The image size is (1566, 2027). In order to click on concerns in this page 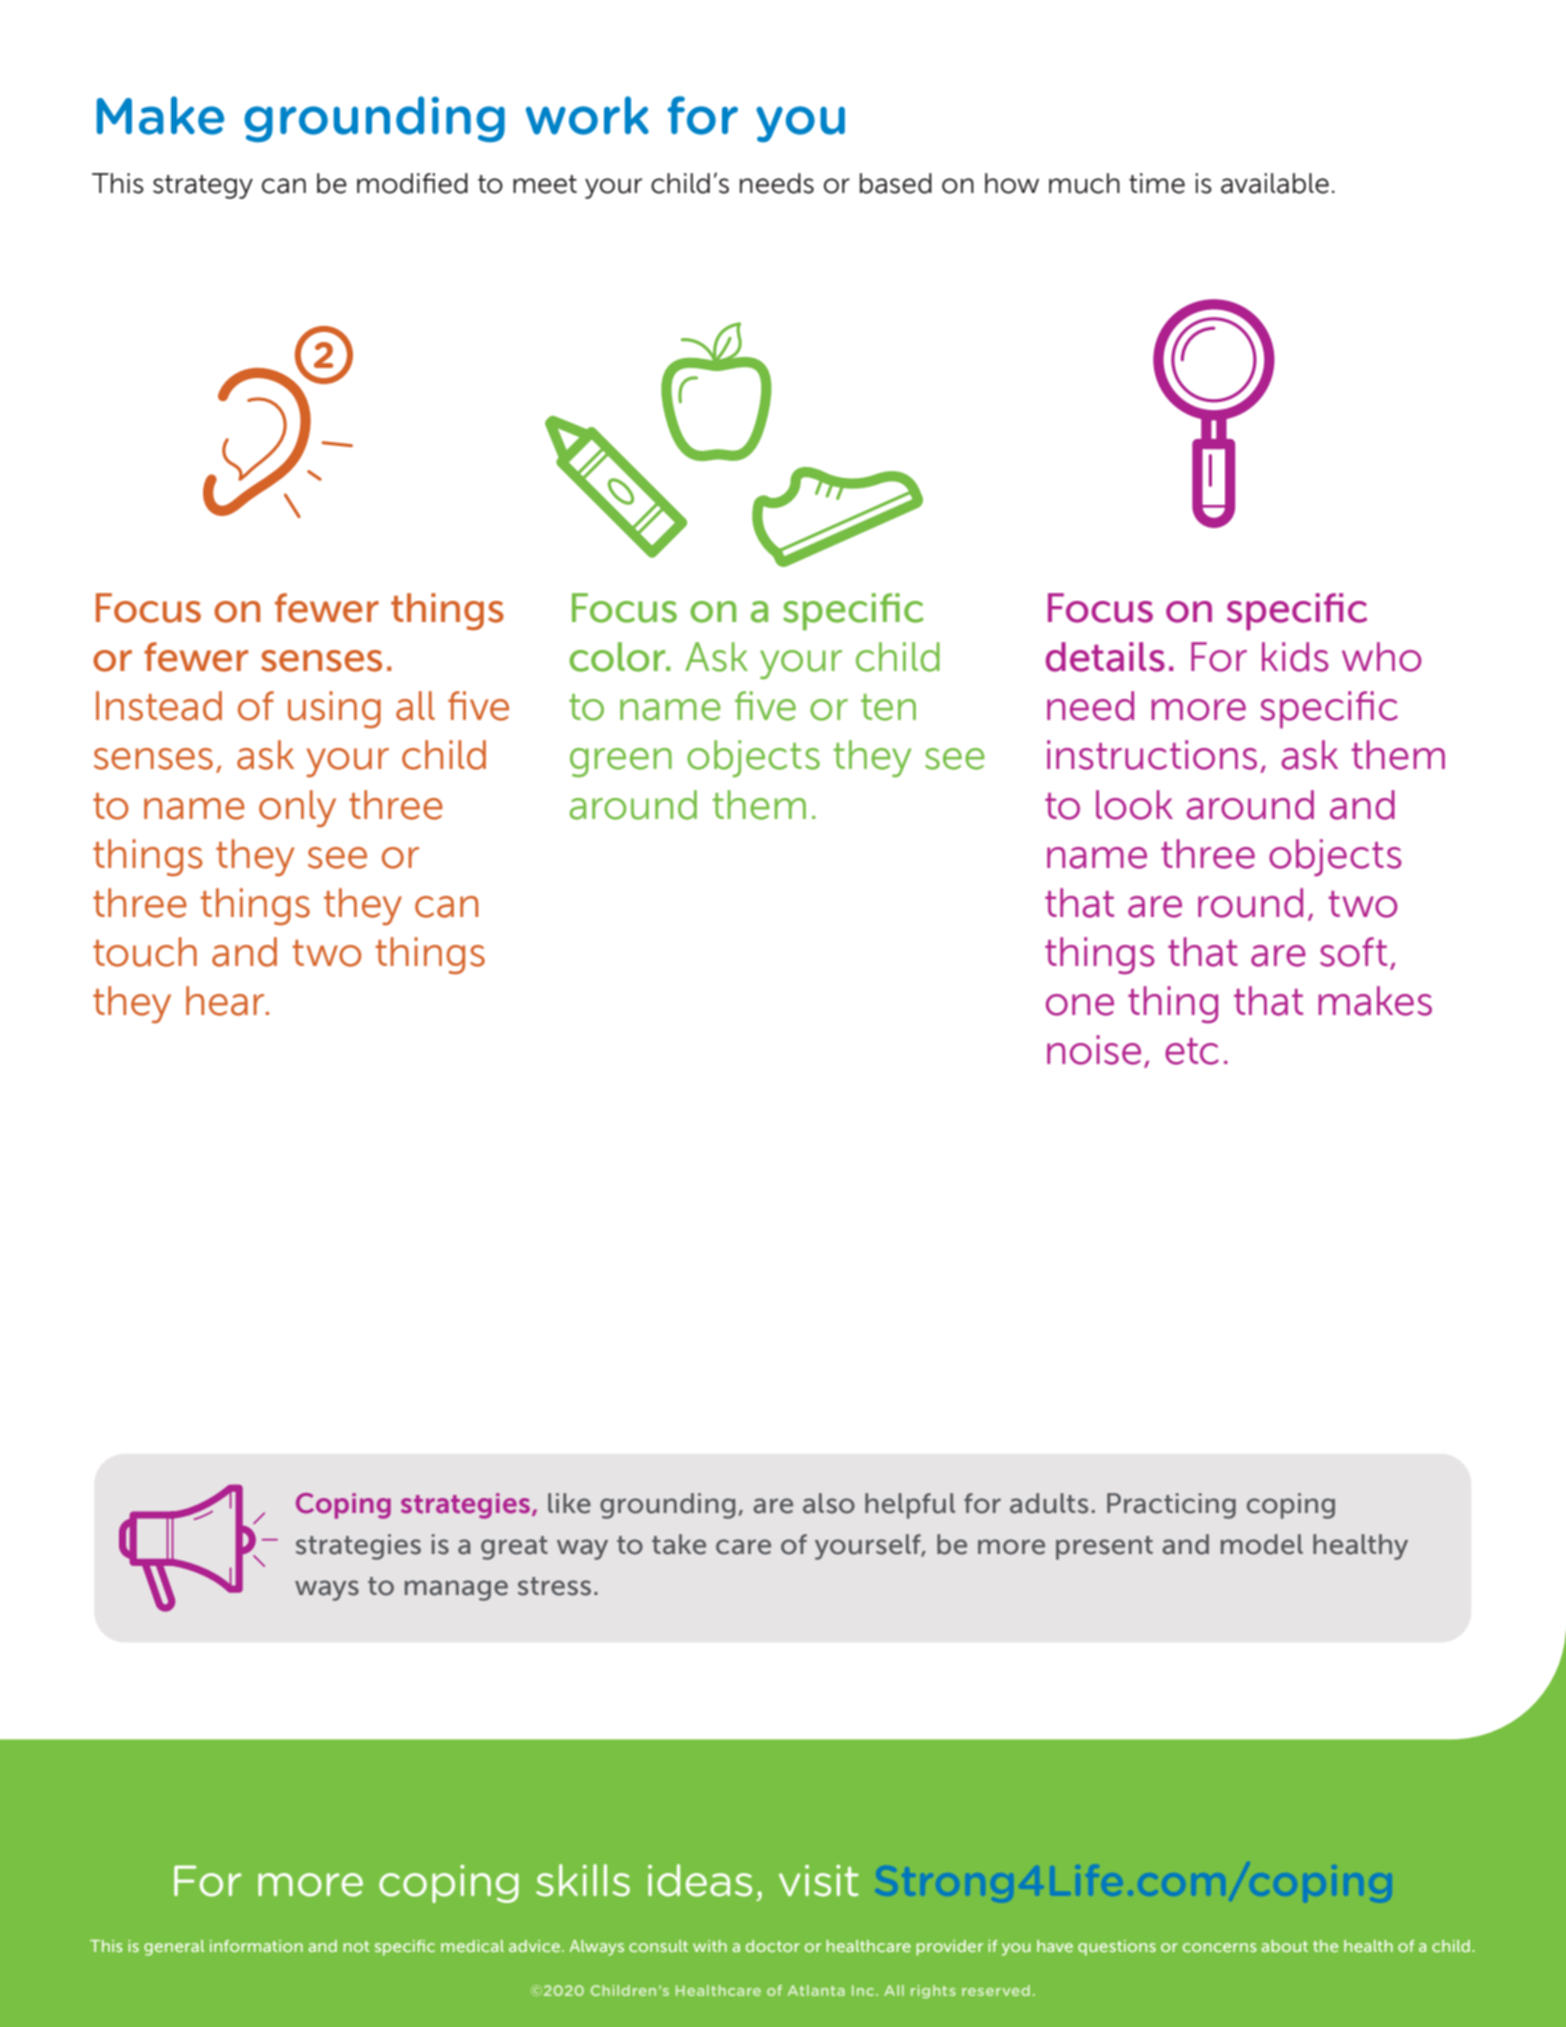, I will do `click(1220, 1947)`.
